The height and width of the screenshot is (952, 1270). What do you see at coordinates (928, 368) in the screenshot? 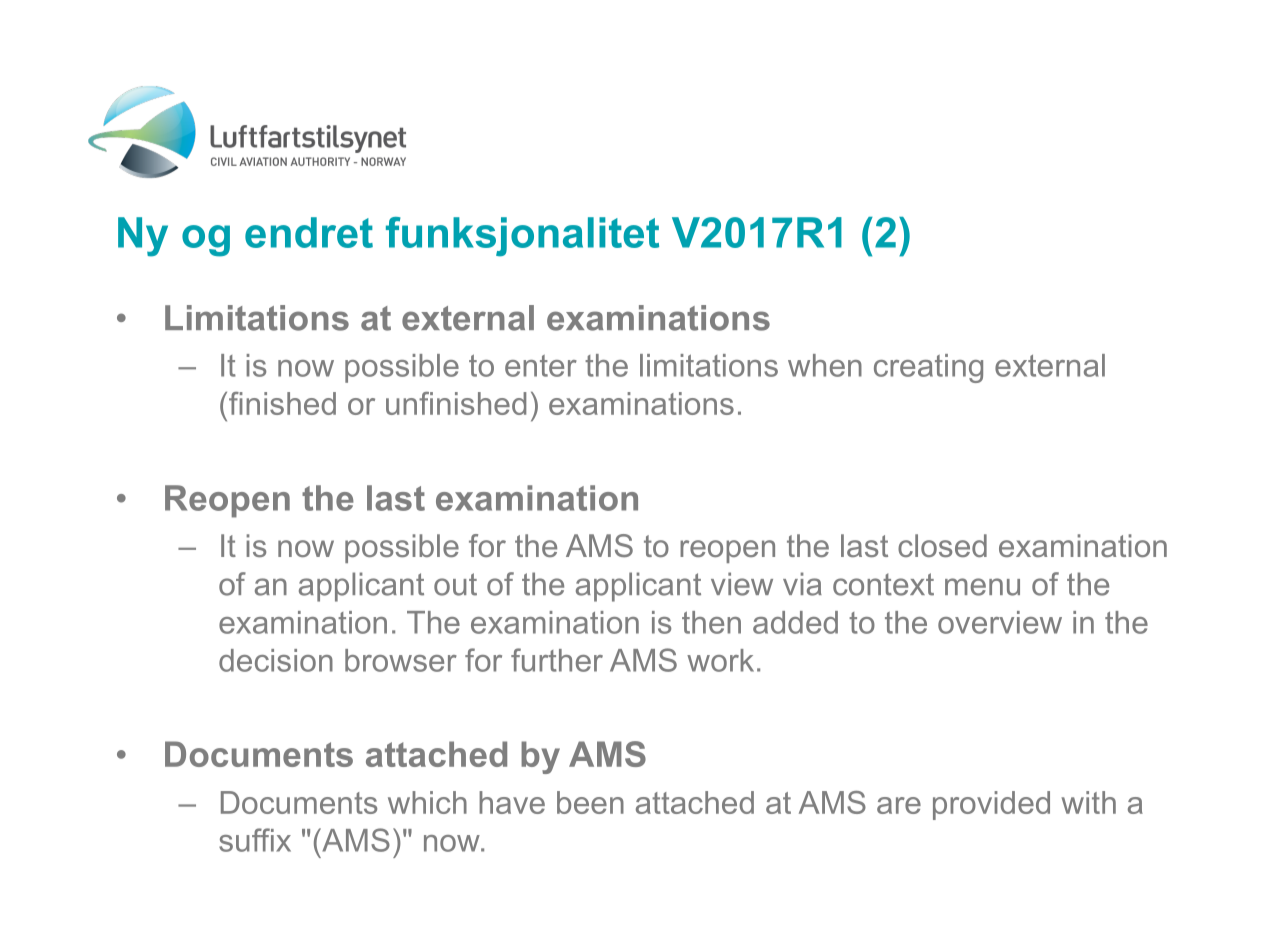
I see `creating` at bounding box center [928, 368].
